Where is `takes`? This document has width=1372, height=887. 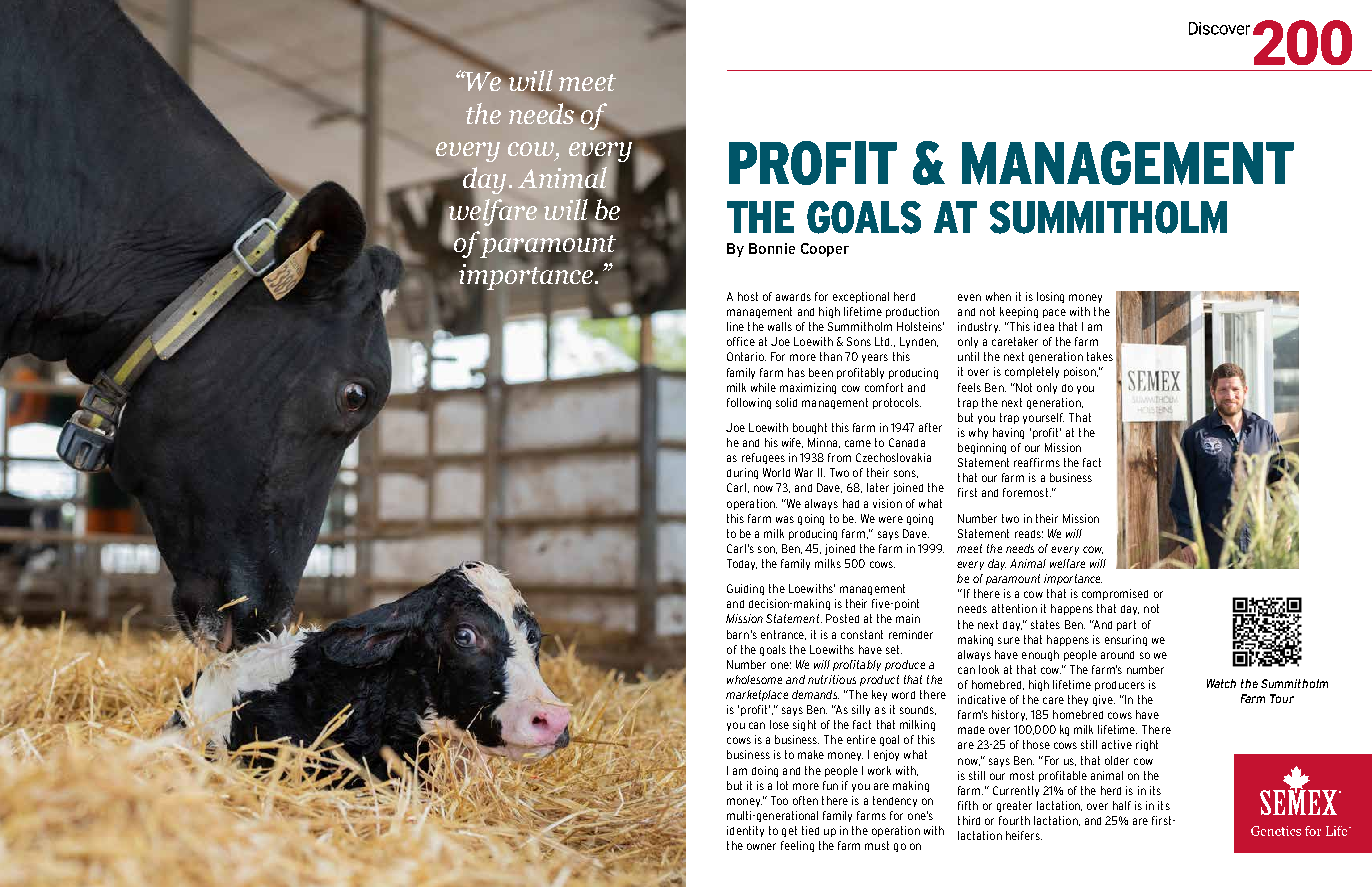 takes is located at coordinates (1100, 356).
